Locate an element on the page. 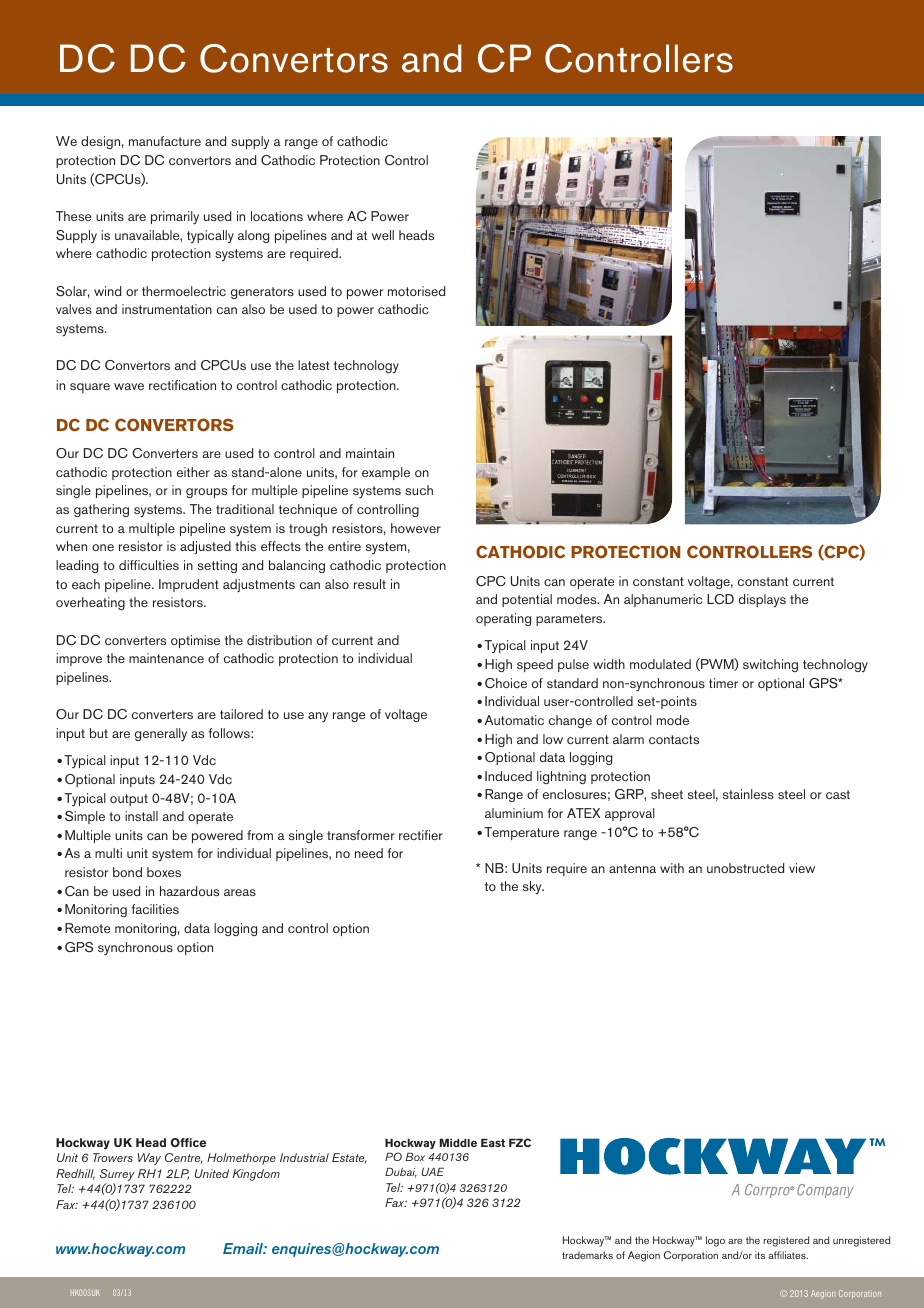 This document has width=924, height=1308. motorised is located at coordinates (416, 291).
